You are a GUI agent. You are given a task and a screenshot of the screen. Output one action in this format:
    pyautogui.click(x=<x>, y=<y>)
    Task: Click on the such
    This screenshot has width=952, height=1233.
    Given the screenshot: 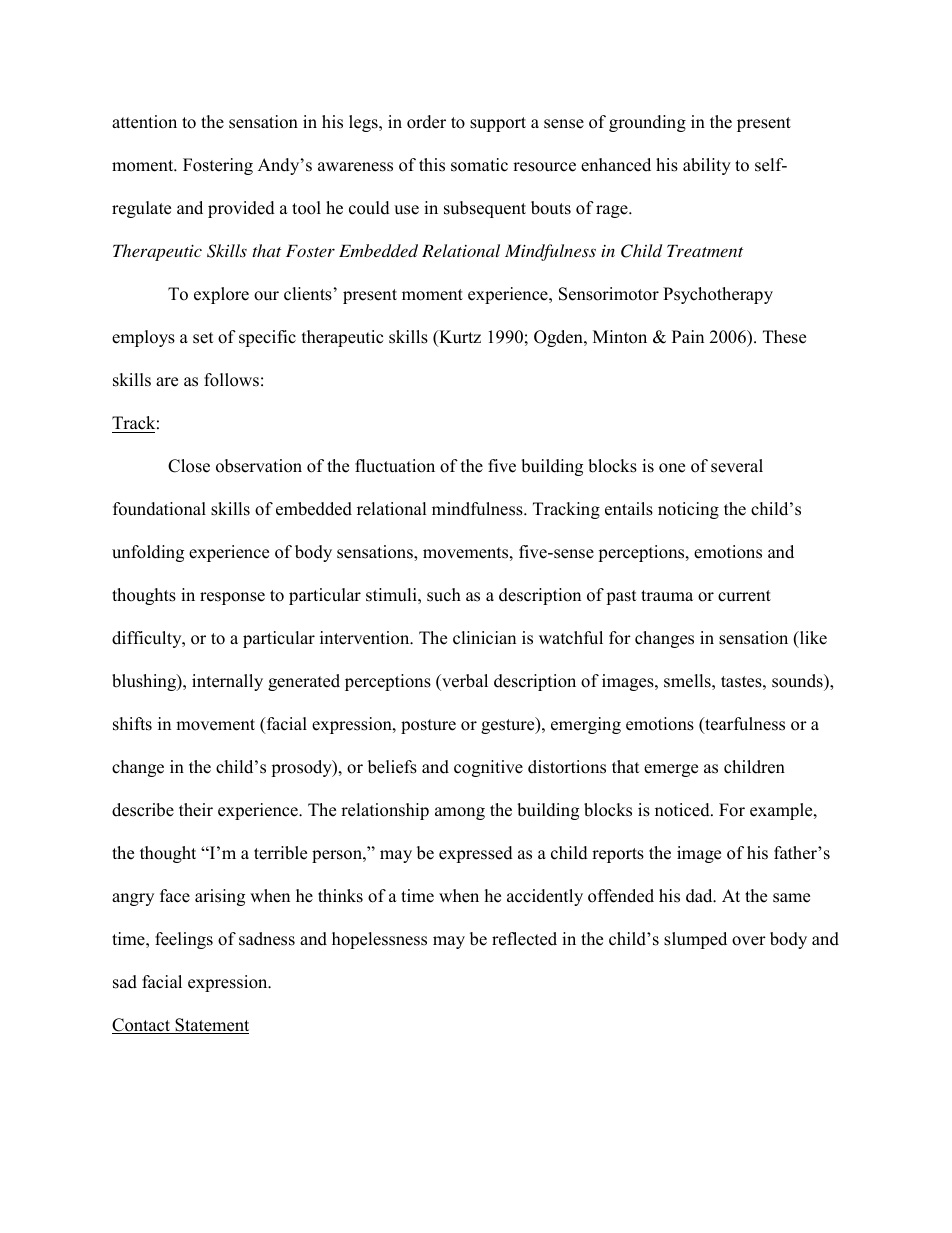 What is the action you would take?
    pyautogui.click(x=444, y=595)
